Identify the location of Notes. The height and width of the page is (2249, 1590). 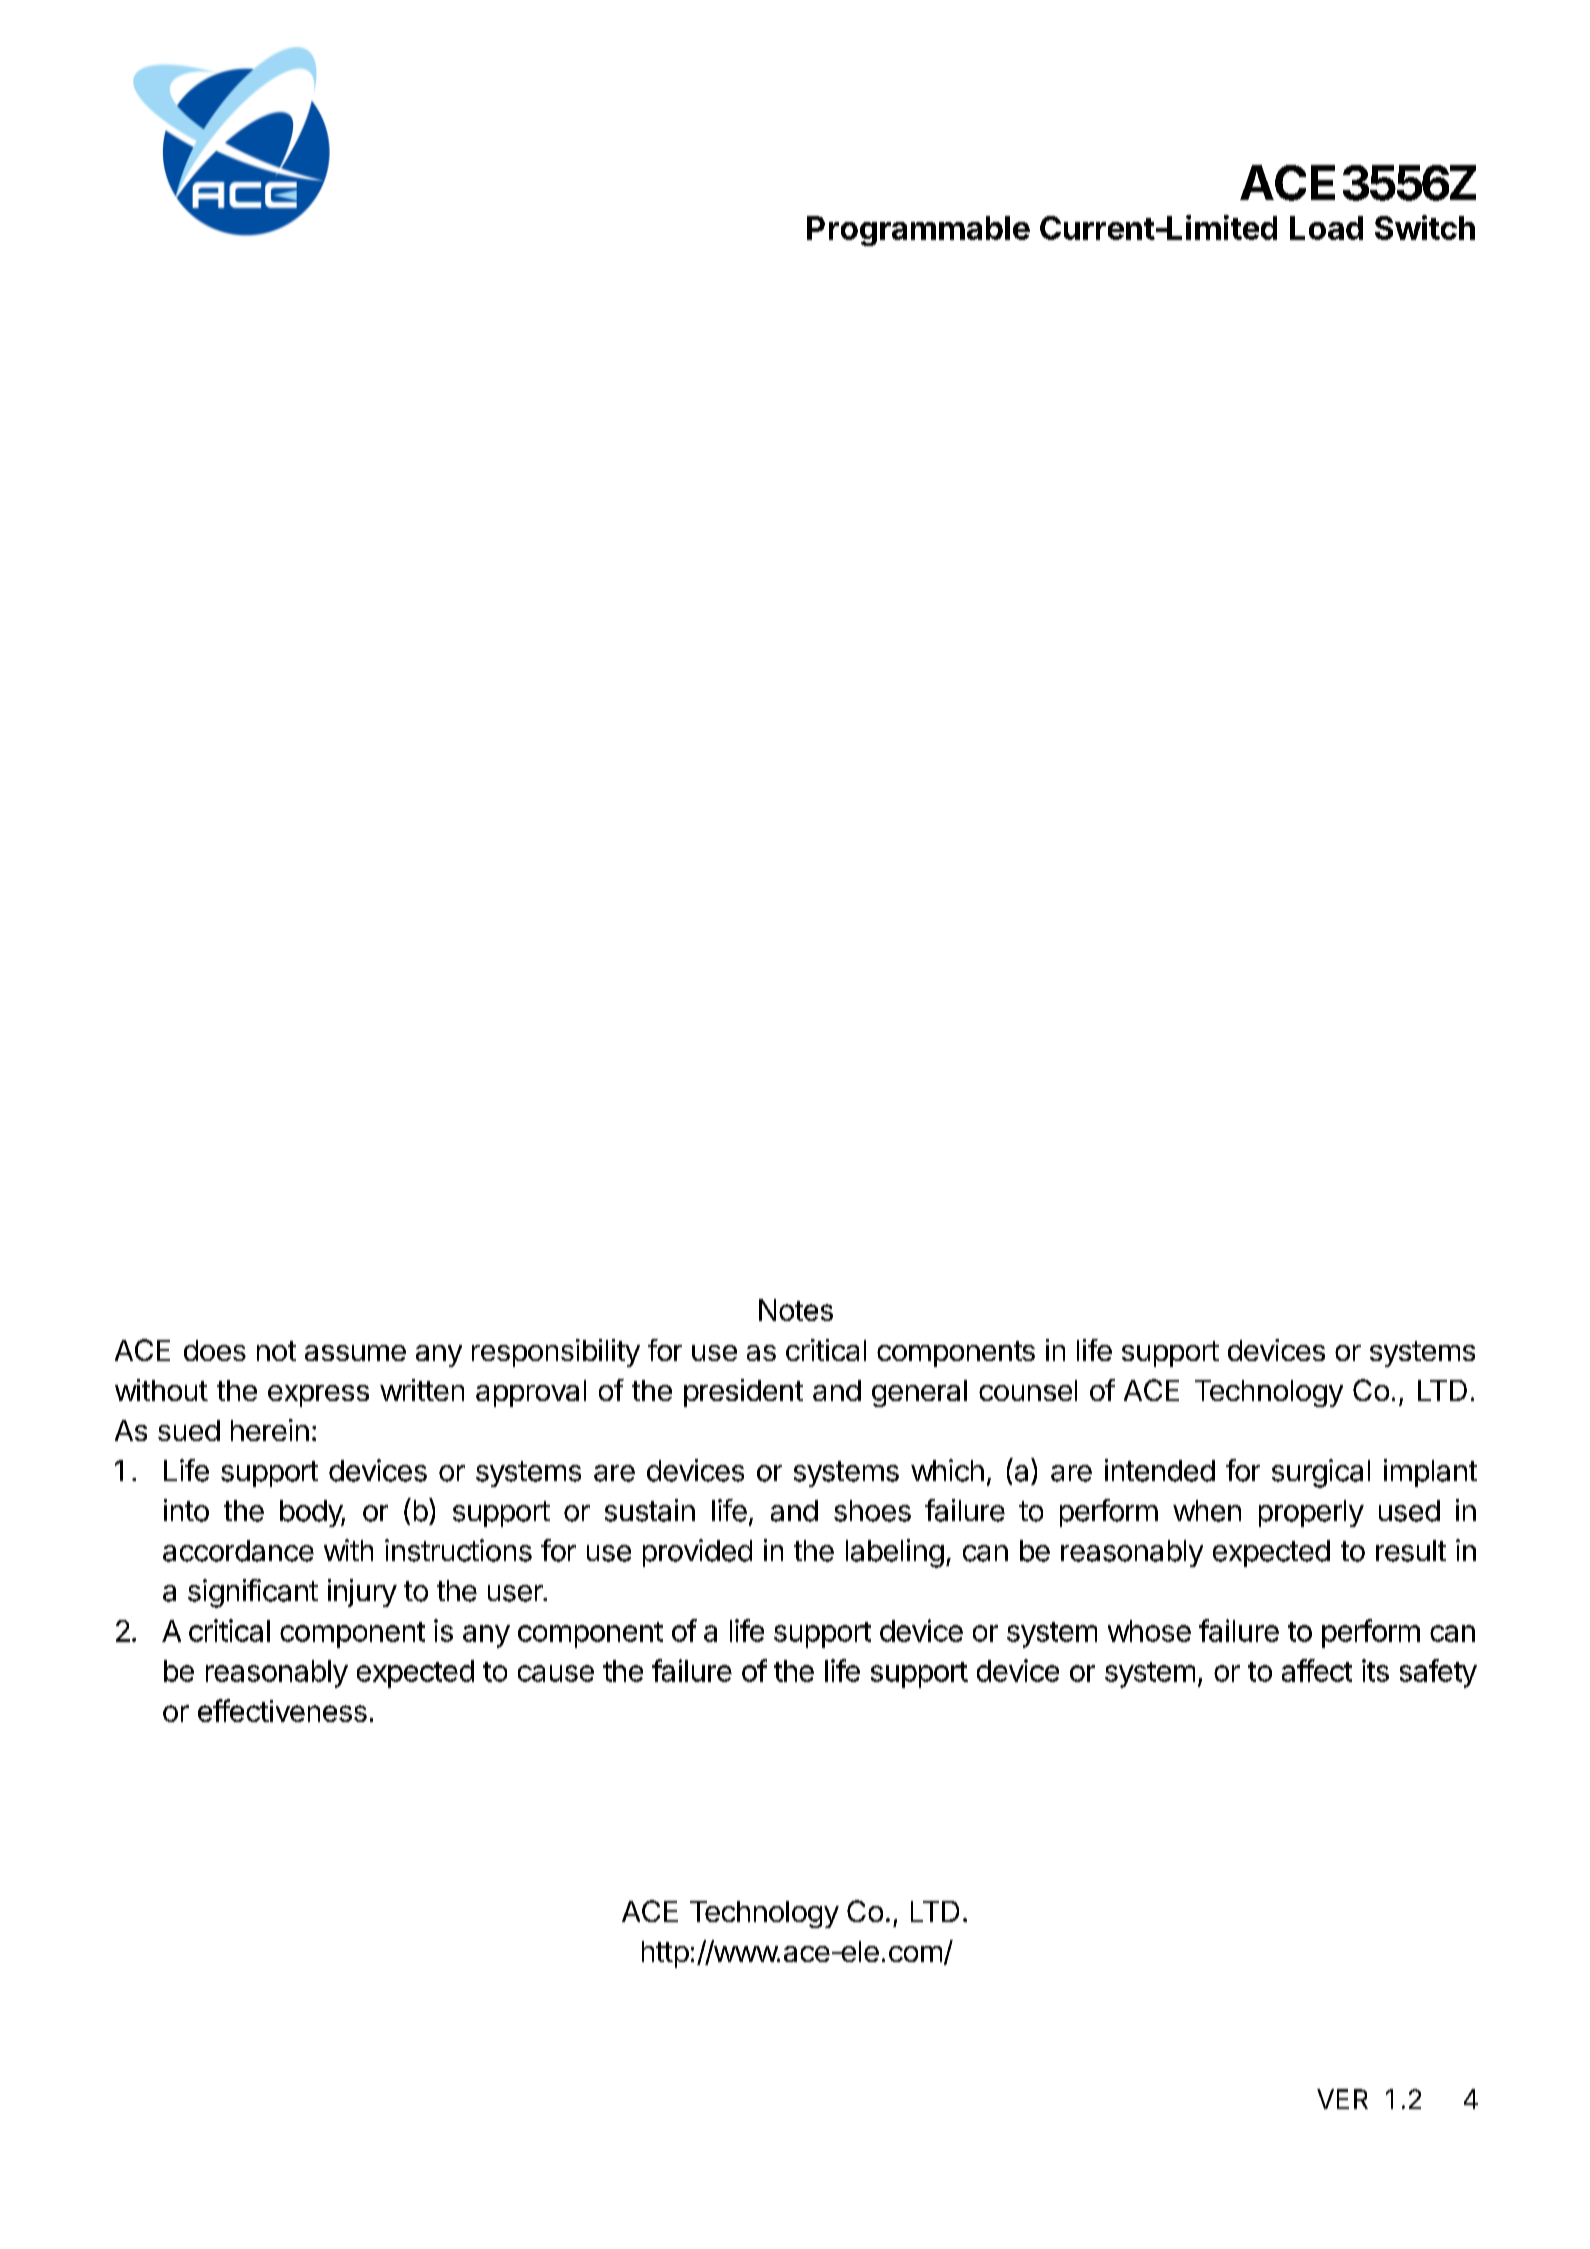
(796, 1310).
